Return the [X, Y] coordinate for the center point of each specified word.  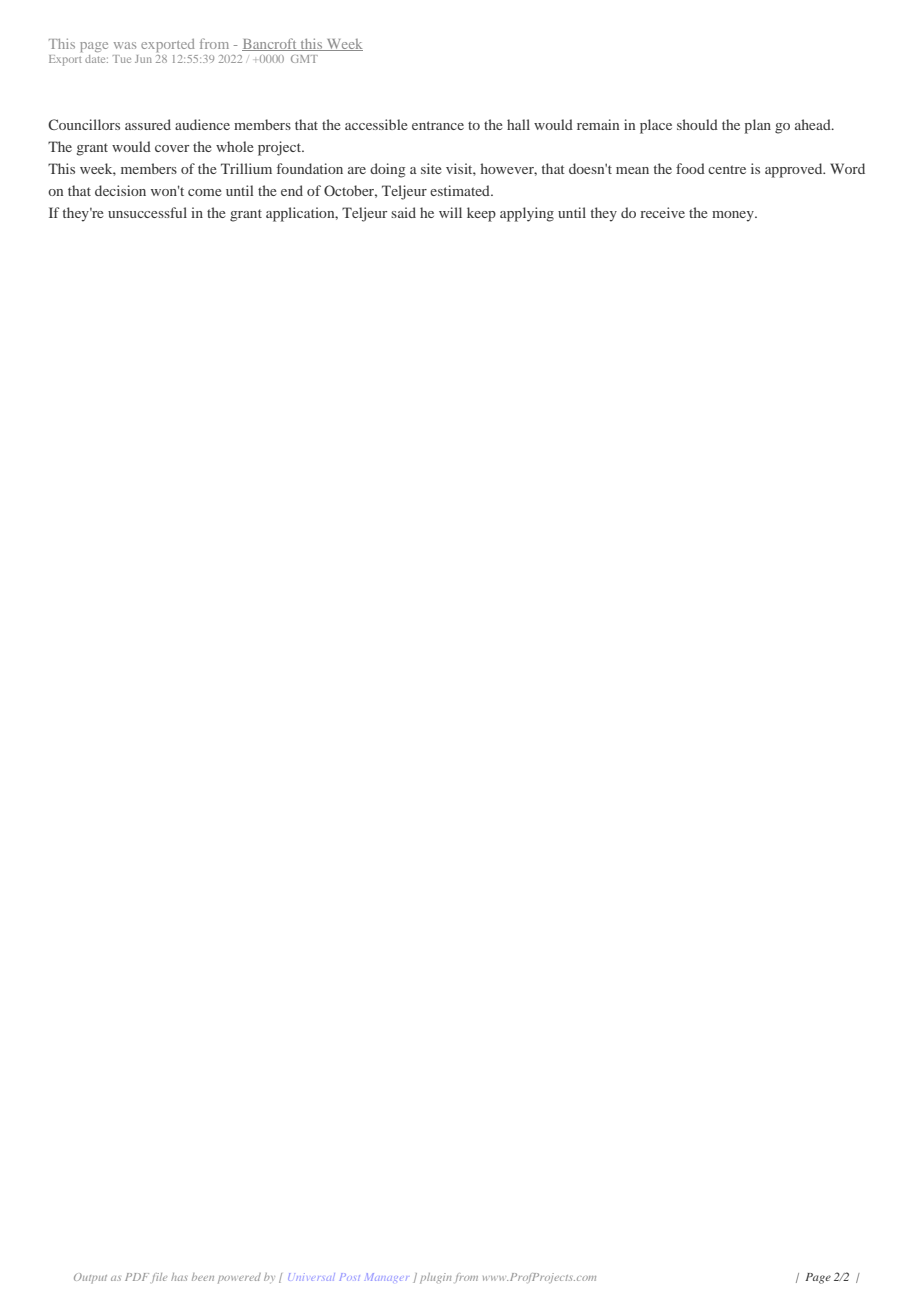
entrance [438, 125]
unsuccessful [147, 212]
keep [481, 214]
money [734, 216]
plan [758, 126]
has [179, 1277]
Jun [143, 59]
